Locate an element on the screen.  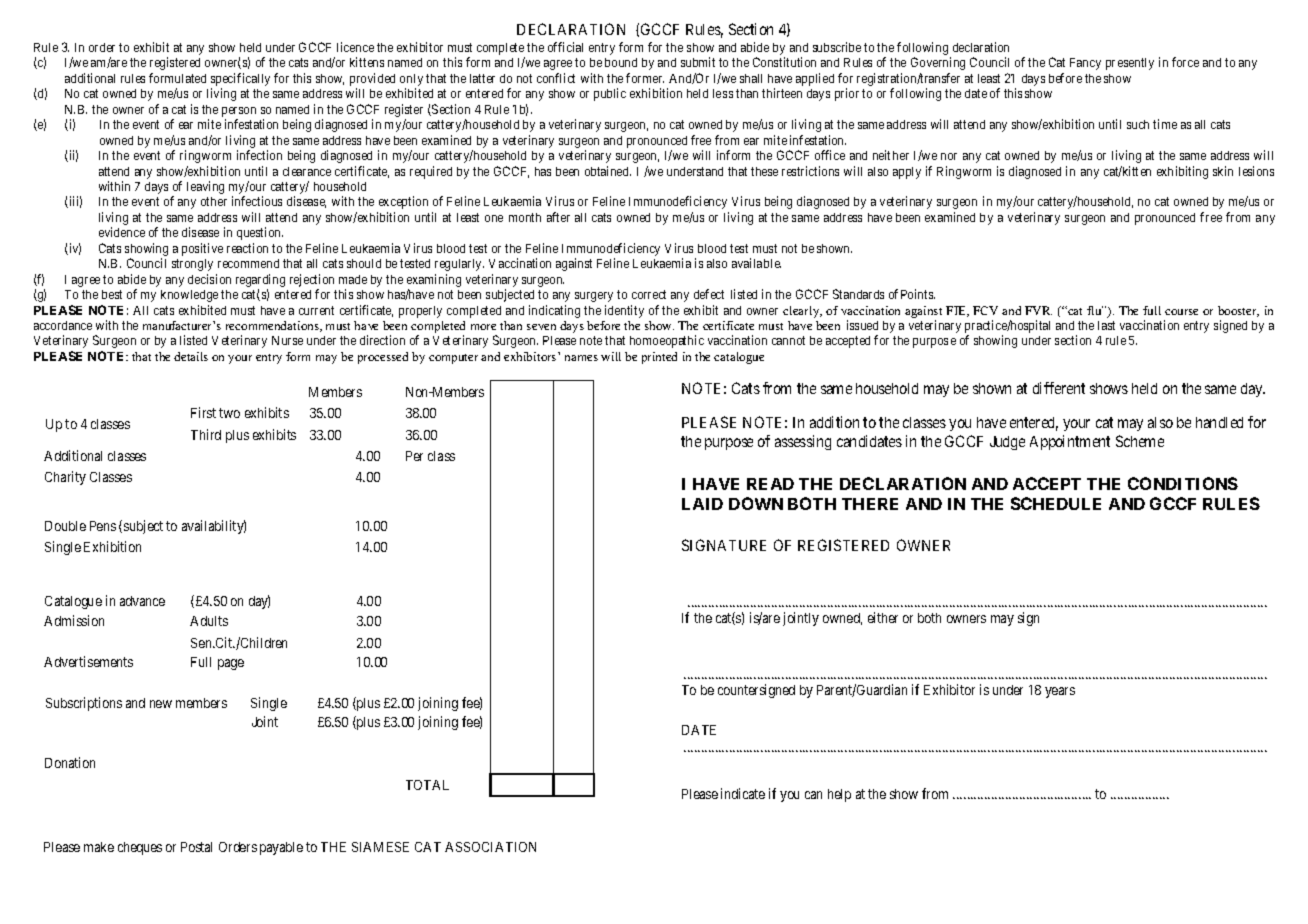
bound is located at coordinates (621, 62).
